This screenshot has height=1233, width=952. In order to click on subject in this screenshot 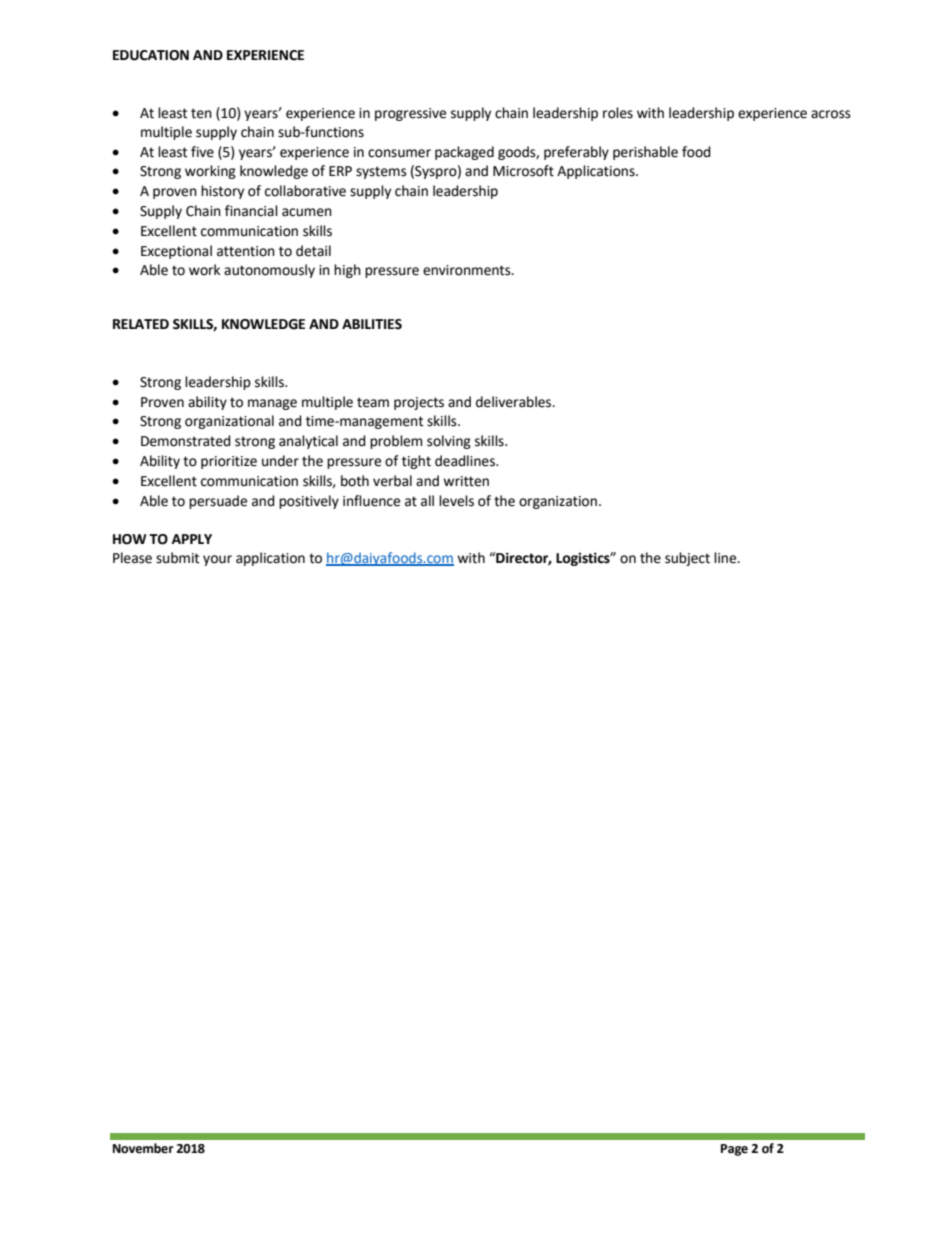, I will do `click(687, 559)`.
